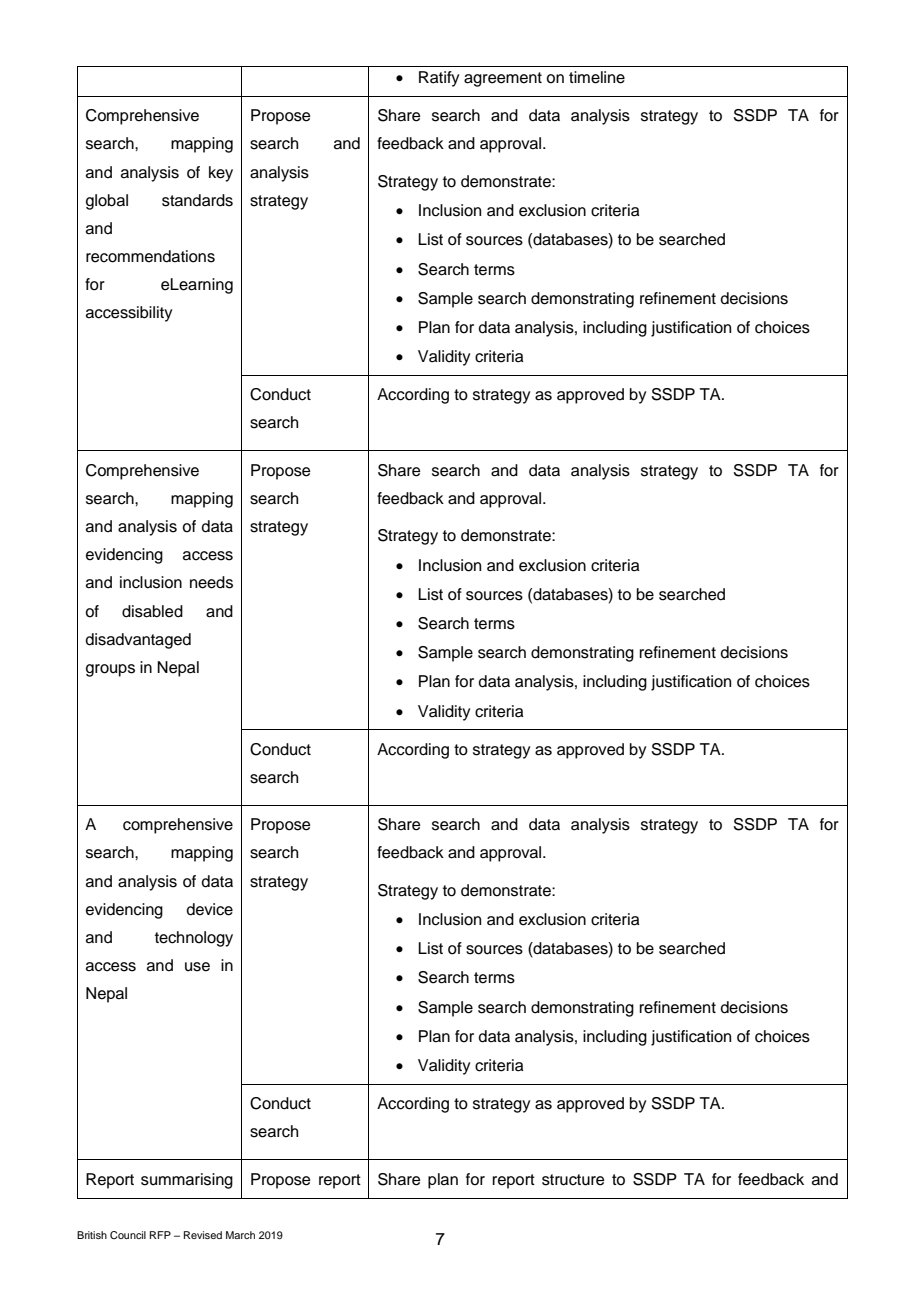  What do you see at coordinates (160, 1235) in the image?
I see `RFP` at bounding box center [160, 1235].
